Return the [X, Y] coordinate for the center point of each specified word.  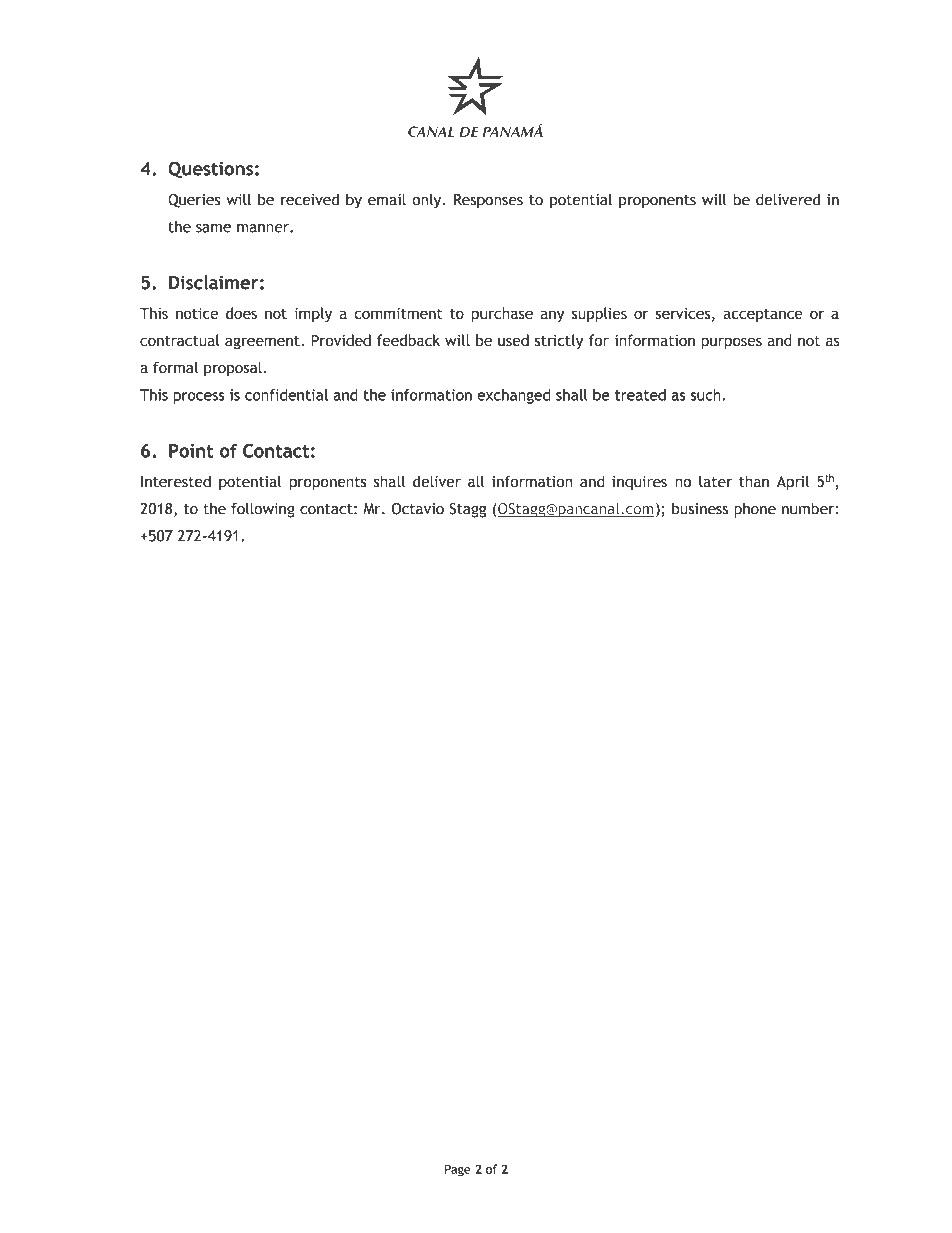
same [213, 228]
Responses [488, 201]
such [706, 395]
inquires [639, 483]
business [700, 509]
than [754, 481]
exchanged [513, 396]
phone [755, 510]
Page [458, 1170]
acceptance [763, 315]
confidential [286, 395]
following [263, 510]
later [715, 481]
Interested [176, 481]
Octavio [417, 509]
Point [191, 451]
